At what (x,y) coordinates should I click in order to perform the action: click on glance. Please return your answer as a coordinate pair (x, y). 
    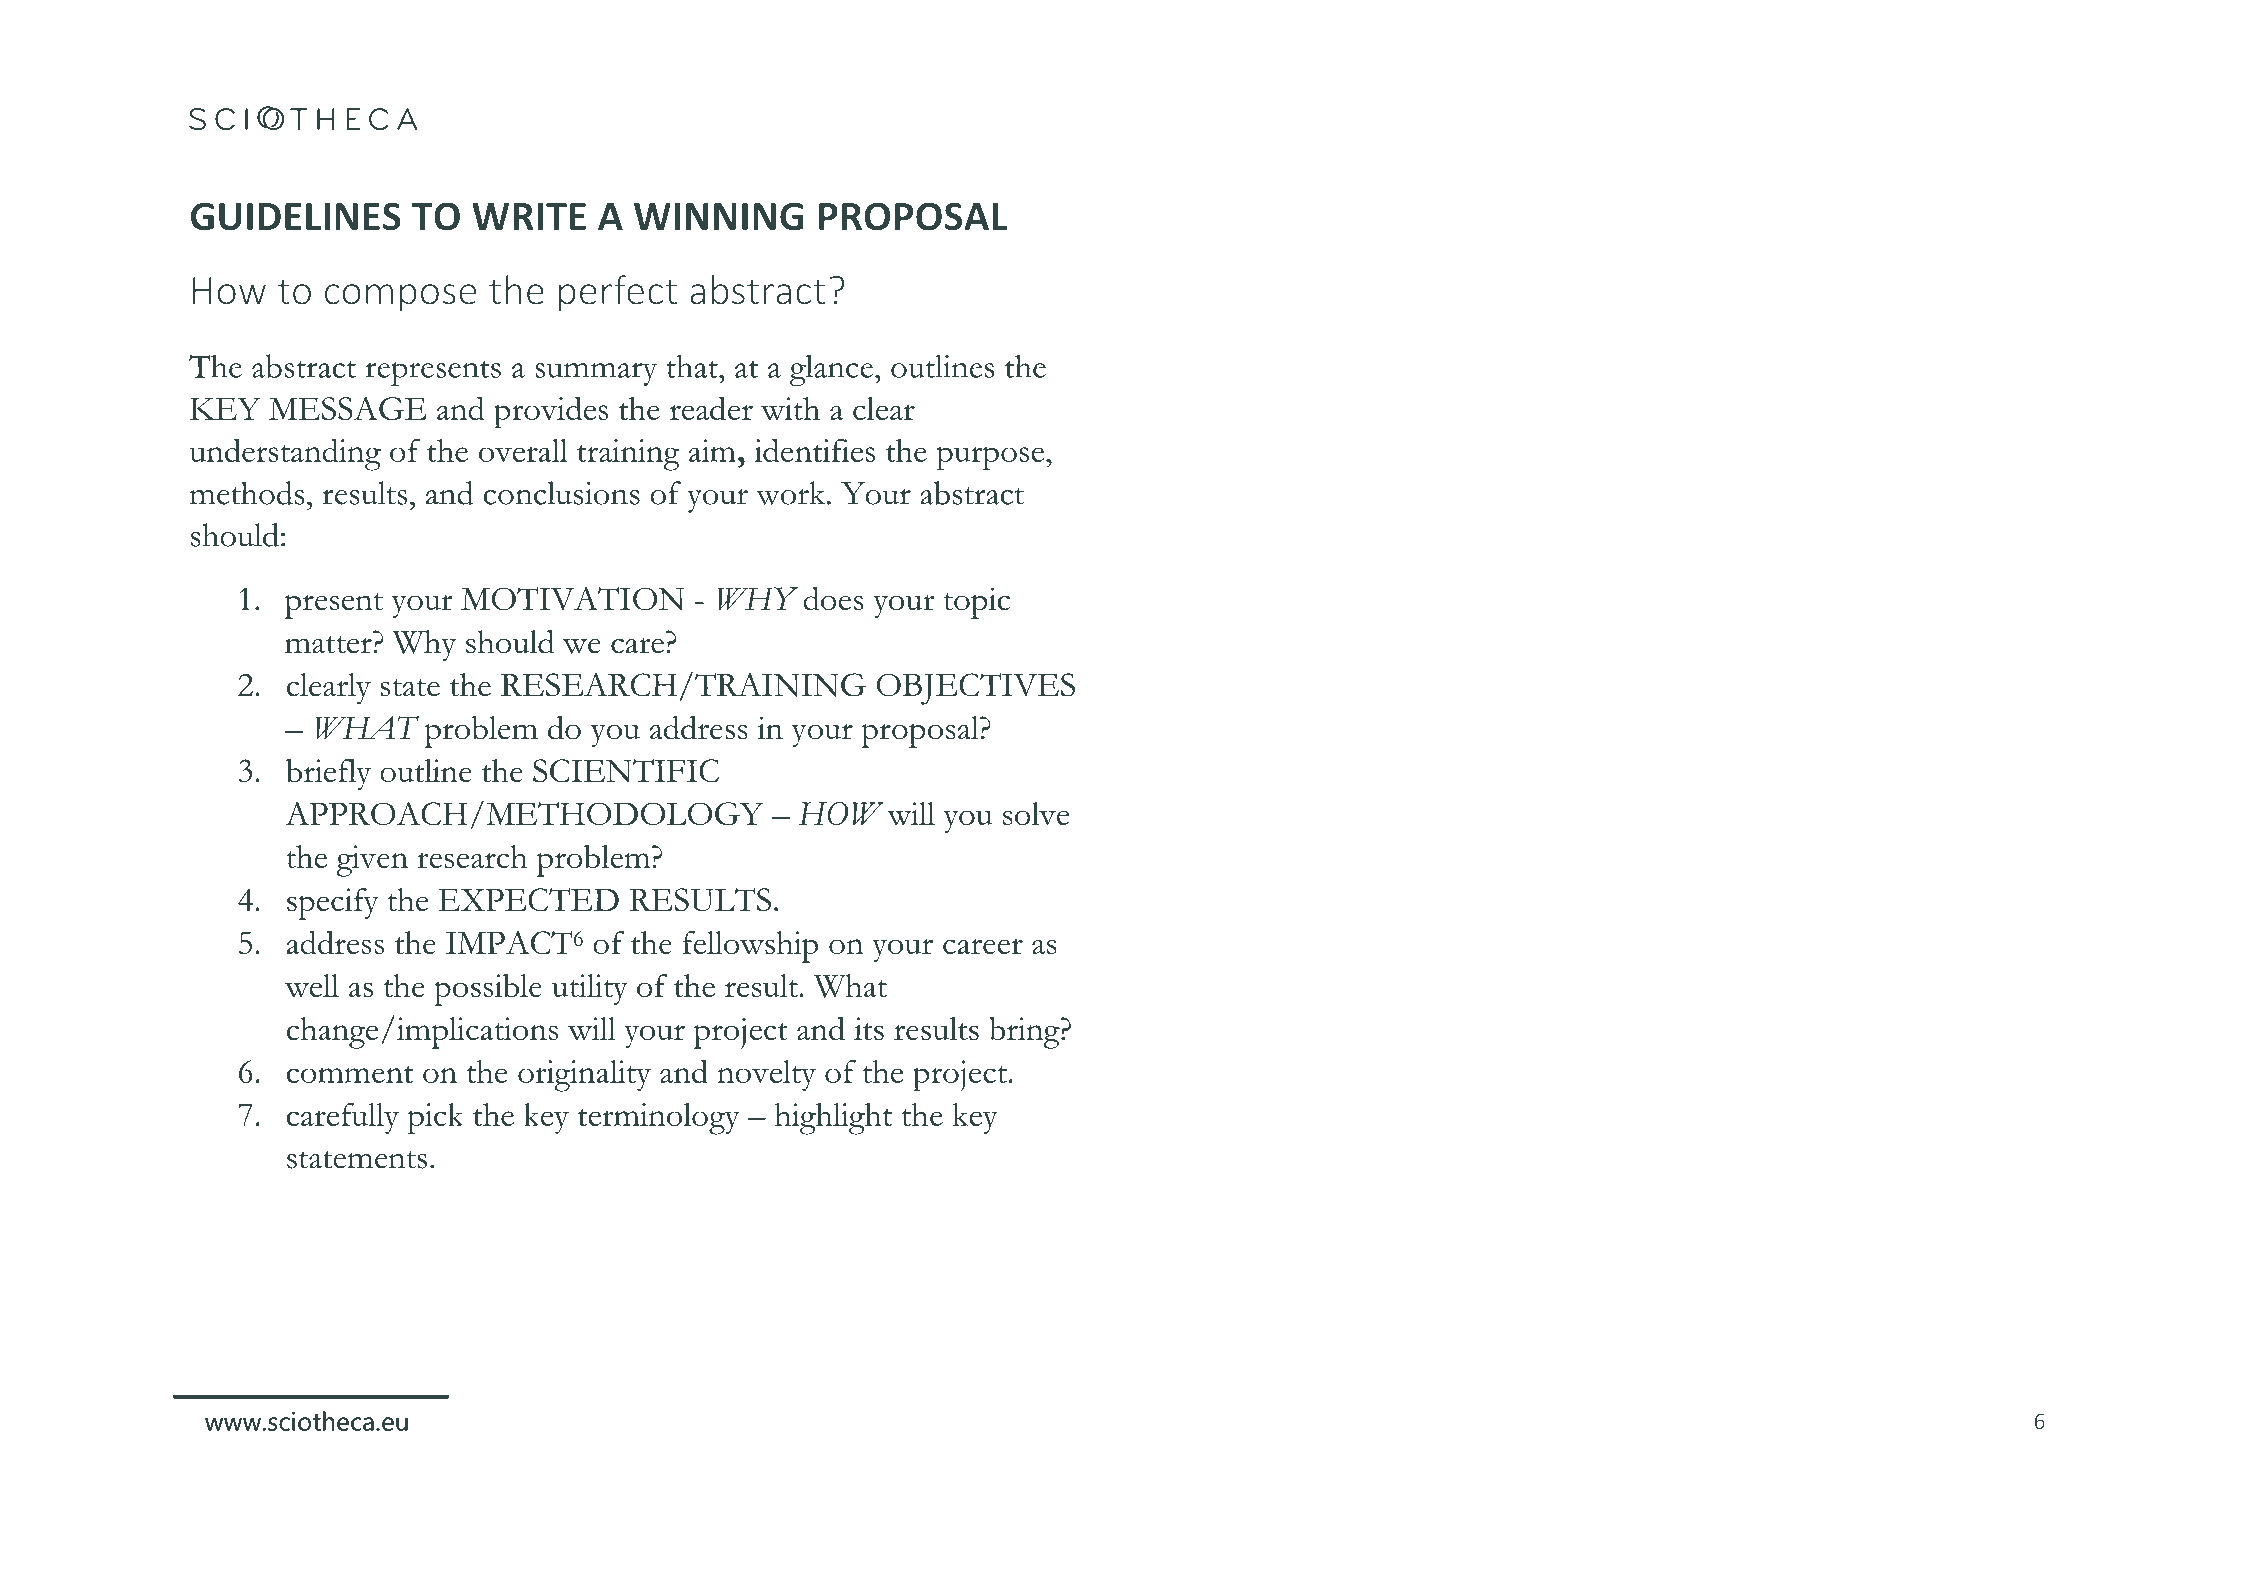
    Looking at the image, I should click on (831, 370).
